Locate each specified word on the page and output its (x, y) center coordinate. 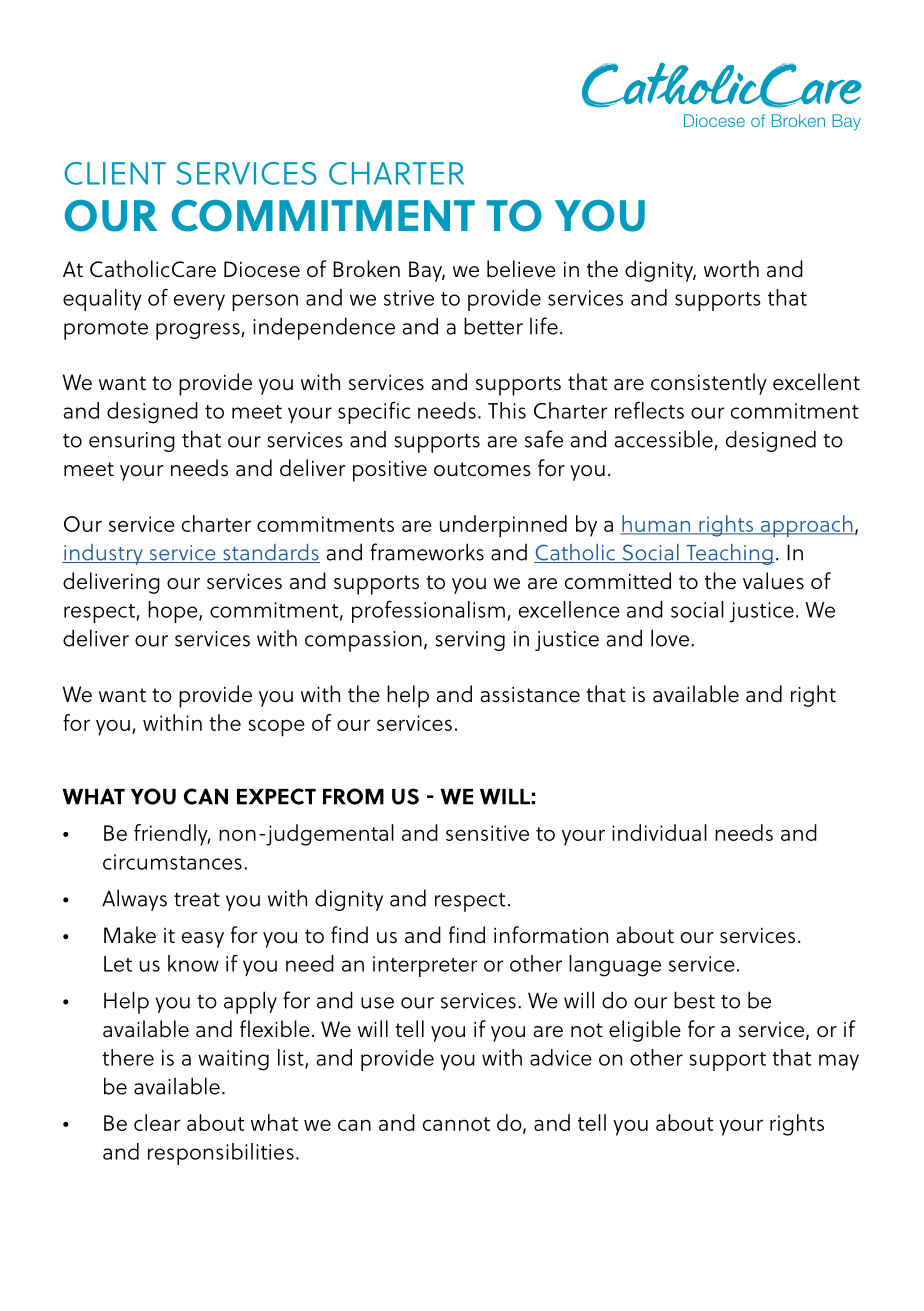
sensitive (487, 833)
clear (157, 1122)
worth (731, 269)
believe (521, 269)
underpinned (503, 526)
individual (659, 832)
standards (270, 553)
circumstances (172, 862)
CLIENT (115, 173)
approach (806, 526)
